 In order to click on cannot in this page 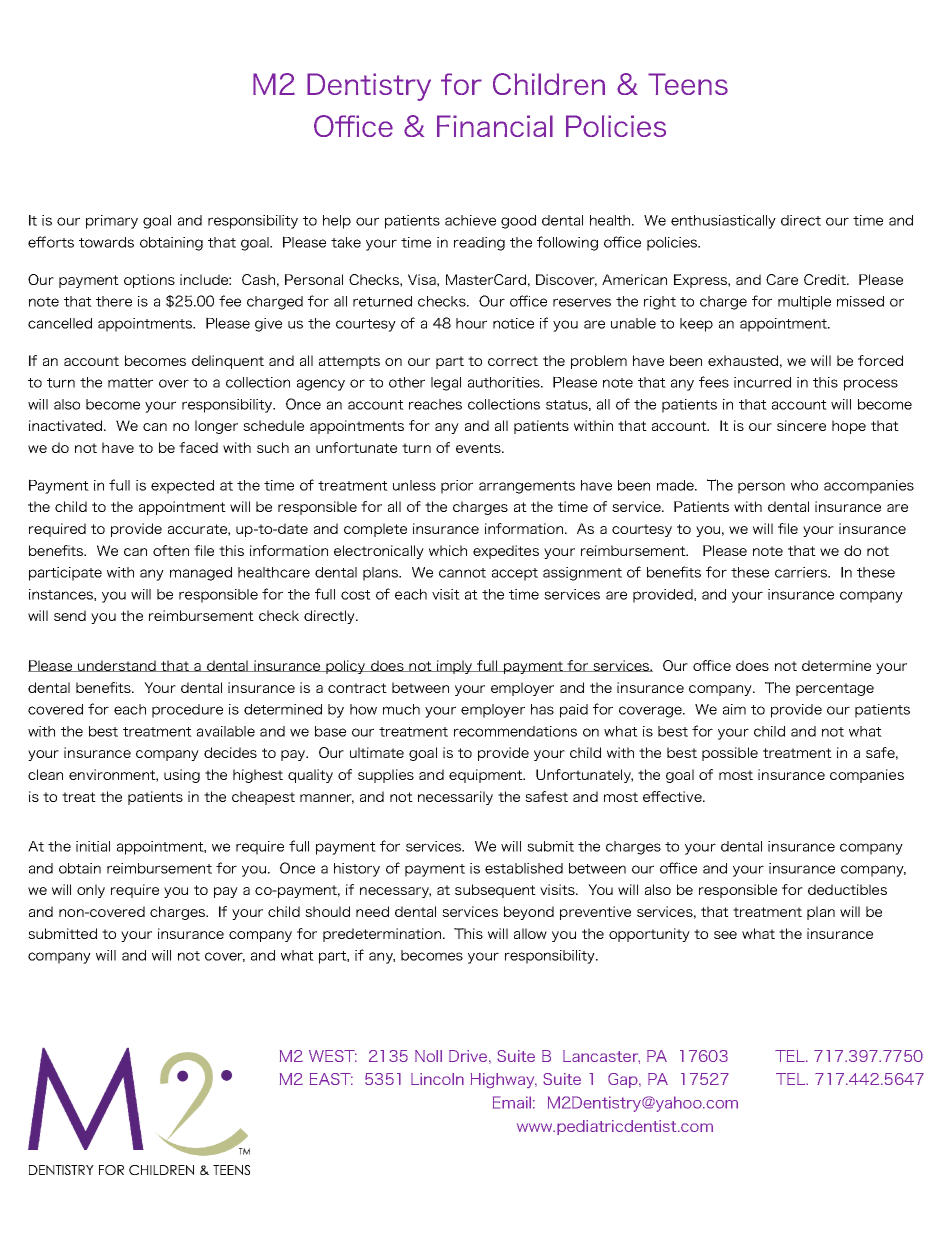, I will do `click(462, 573)`.
